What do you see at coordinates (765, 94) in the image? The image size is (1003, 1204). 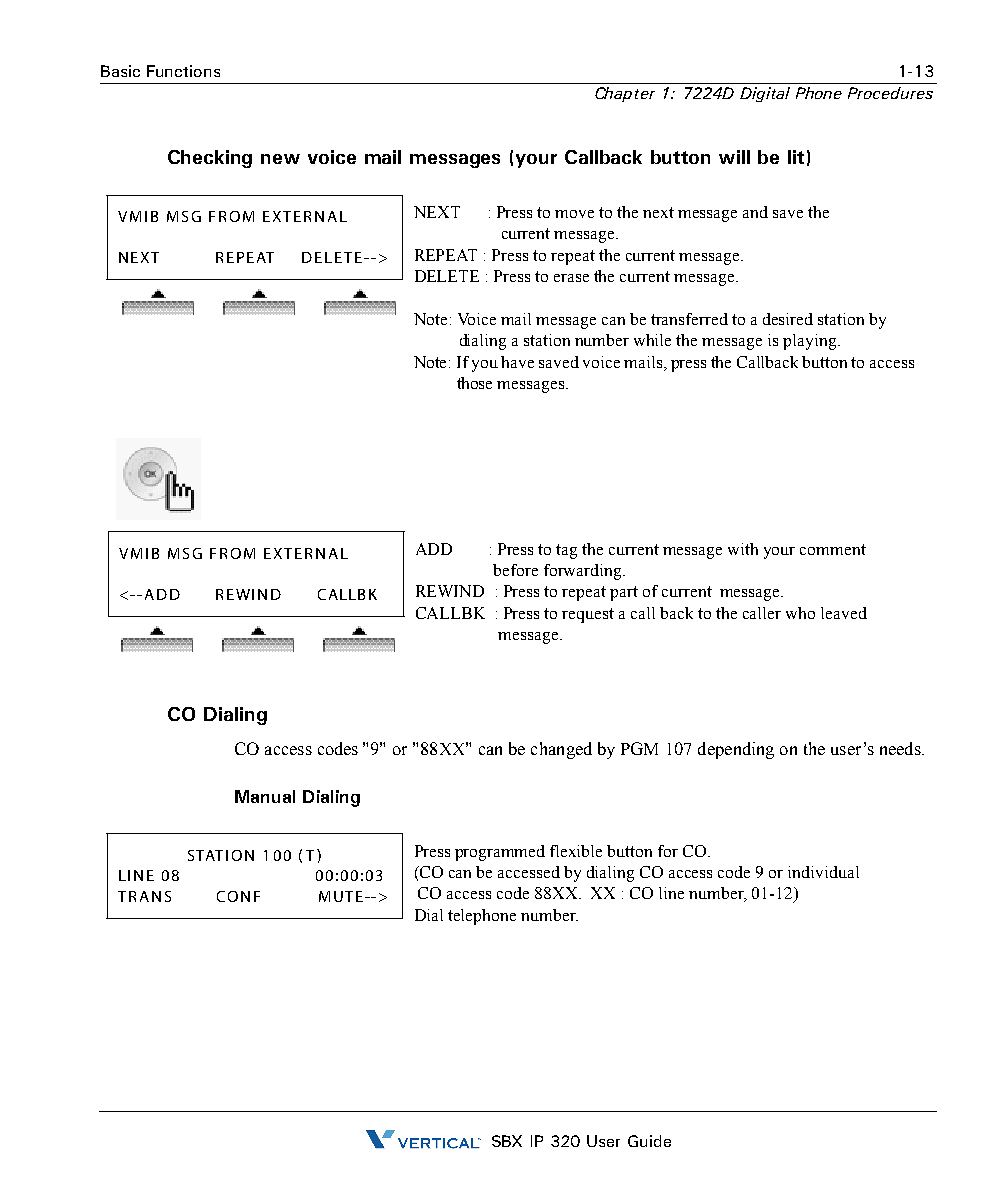 I see `Digital` at bounding box center [765, 94].
